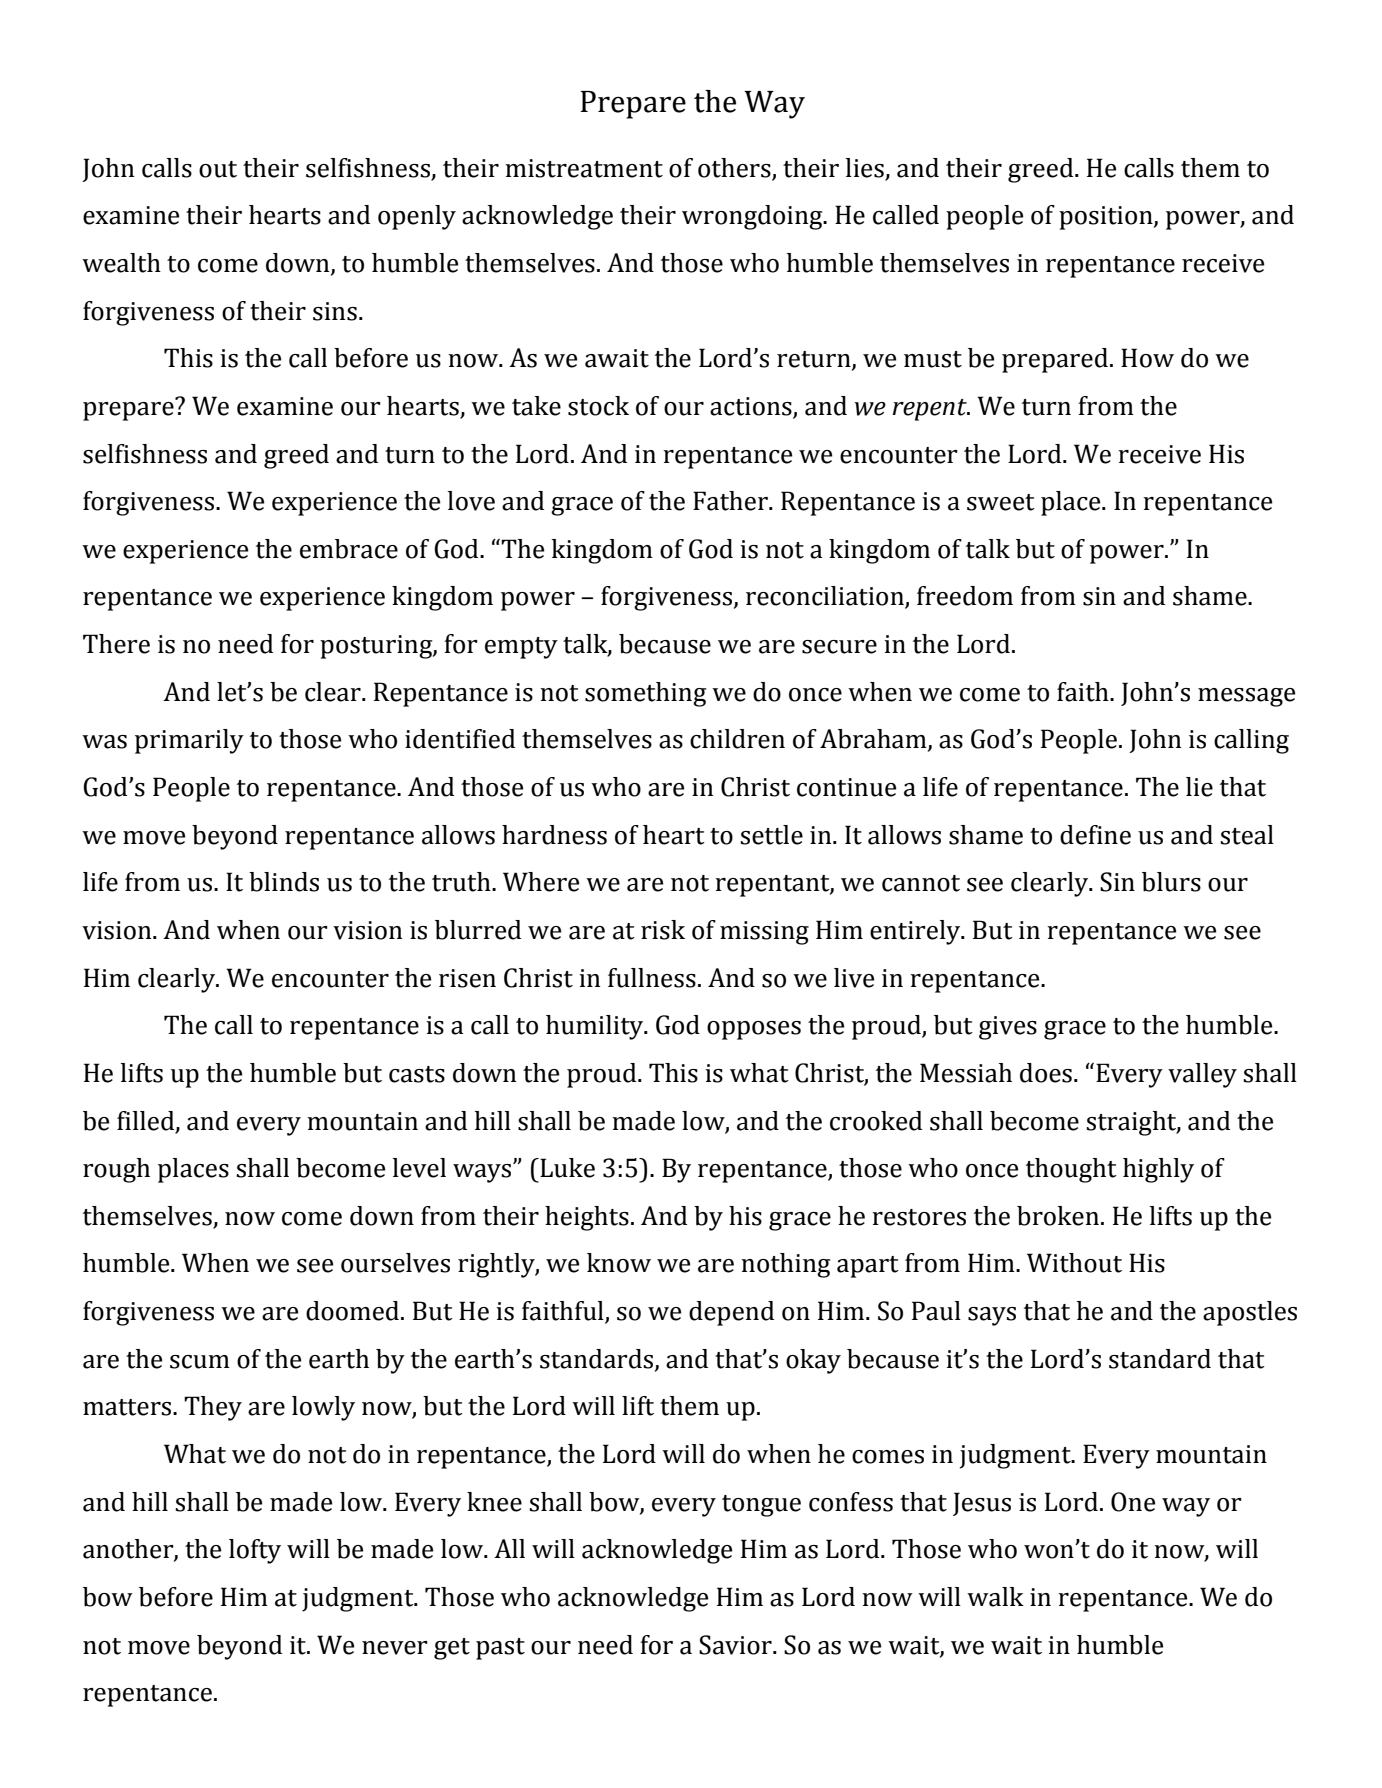 Image resolution: width=1382 pixels, height=1788 pixels. Describe the element at coordinates (1107, 218) in the screenshot. I see `position` at that location.
